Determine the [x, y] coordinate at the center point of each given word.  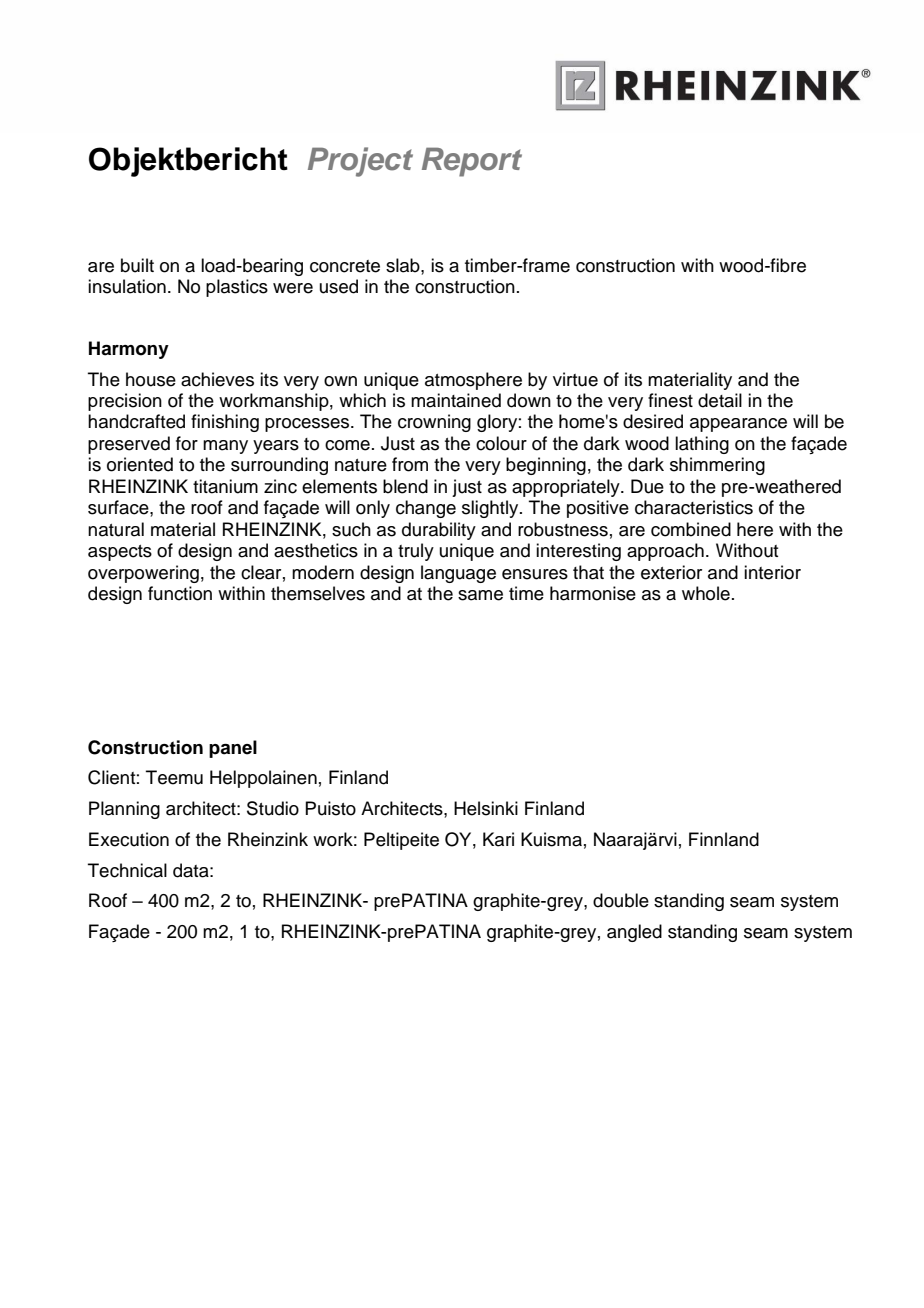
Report [472, 162]
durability [439, 531]
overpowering [143, 574]
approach [665, 552]
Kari [498, 839]
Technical [127, 870]
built [137, 265]
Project [360, 162]
